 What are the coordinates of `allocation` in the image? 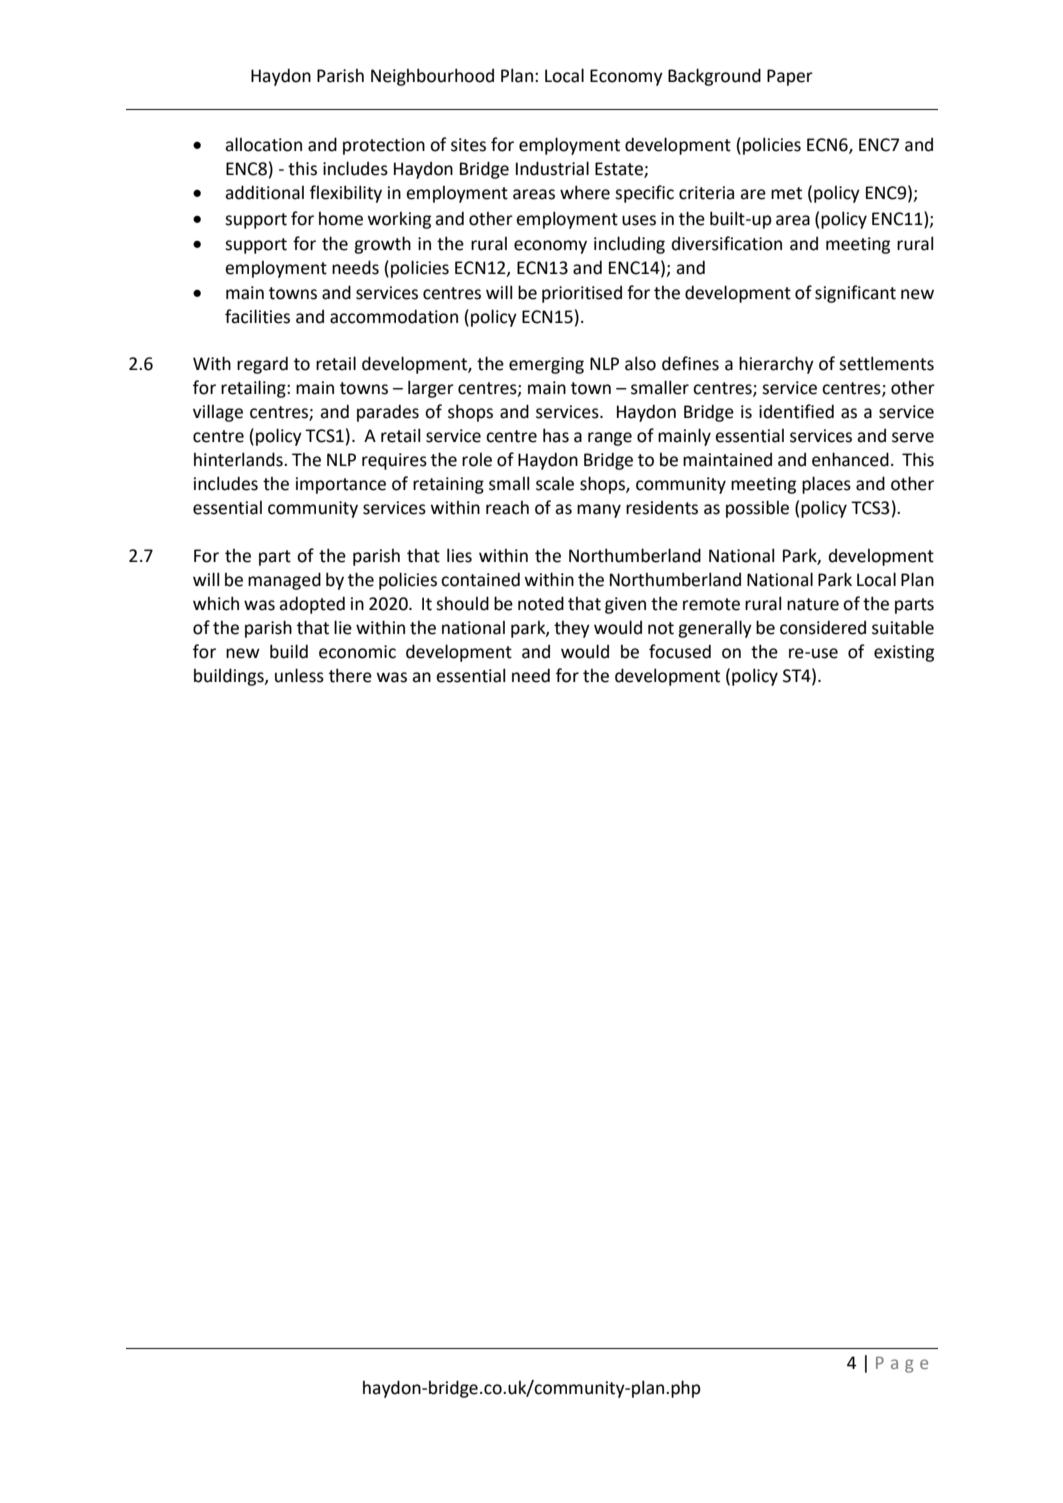 It's located at (263, 144).
